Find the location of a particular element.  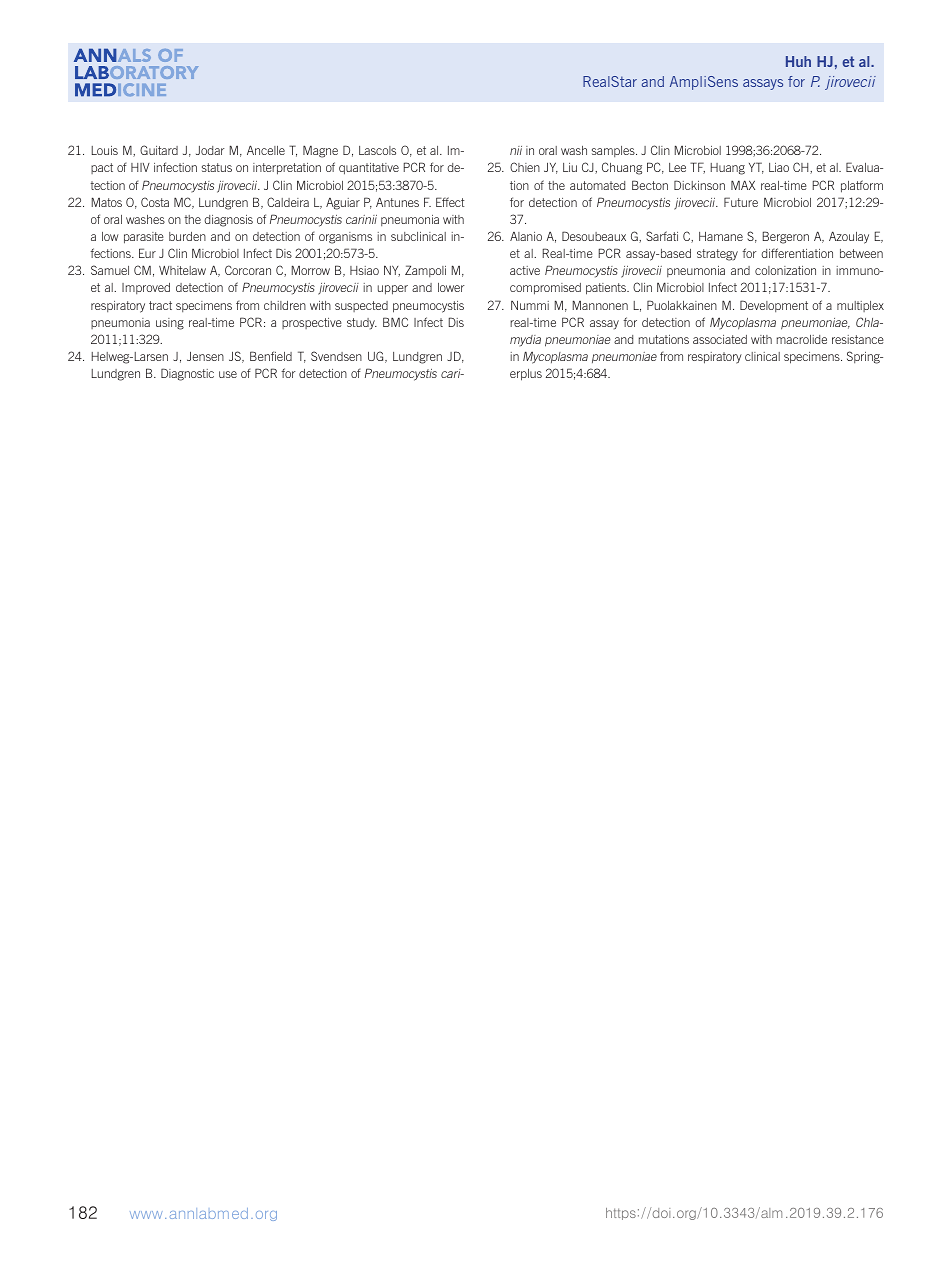

Future is located at coordinates (741, 202).
